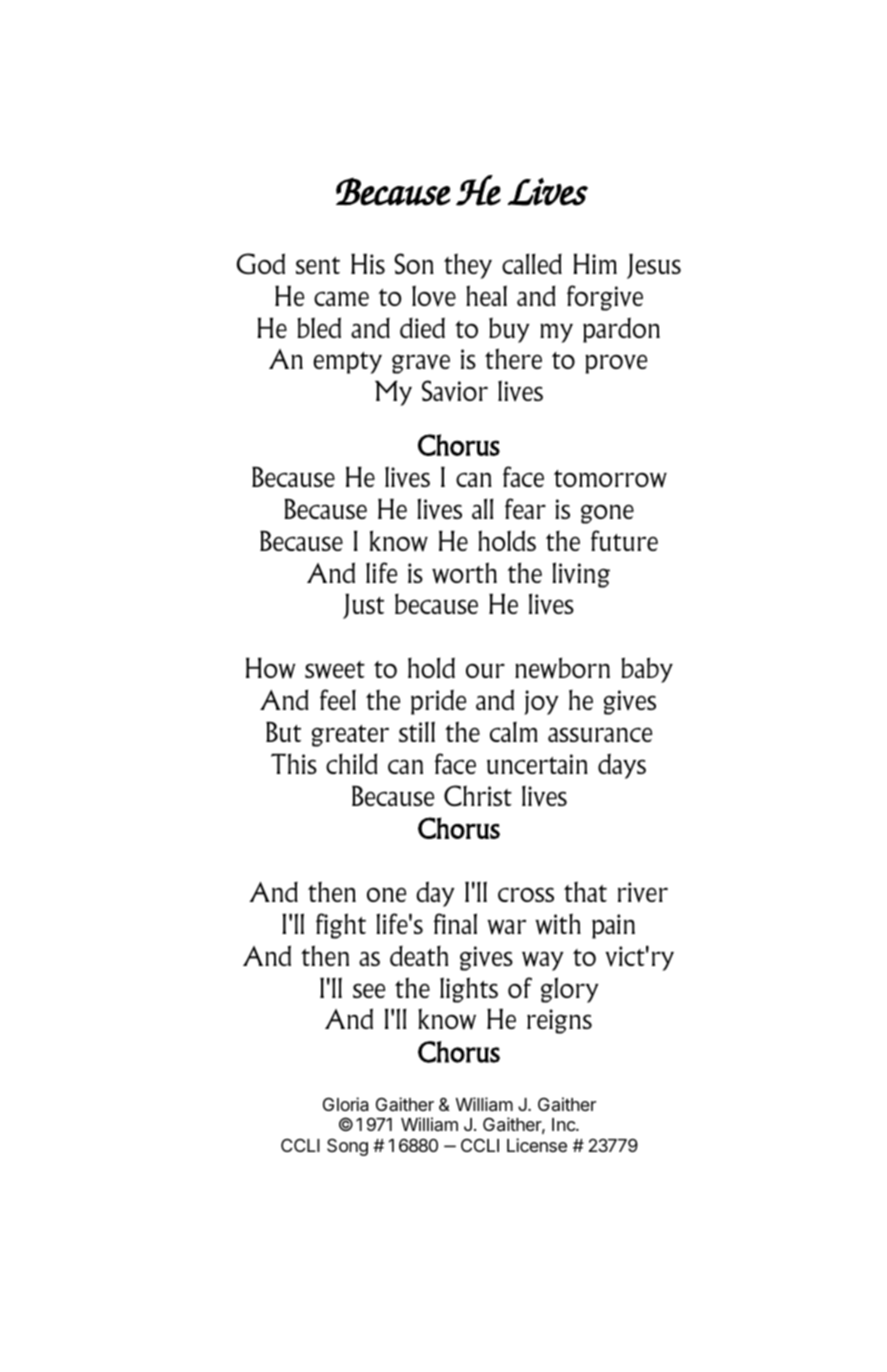 The height and width of the document is (1372, 887). I want to click on feel, so click(338, 699).
